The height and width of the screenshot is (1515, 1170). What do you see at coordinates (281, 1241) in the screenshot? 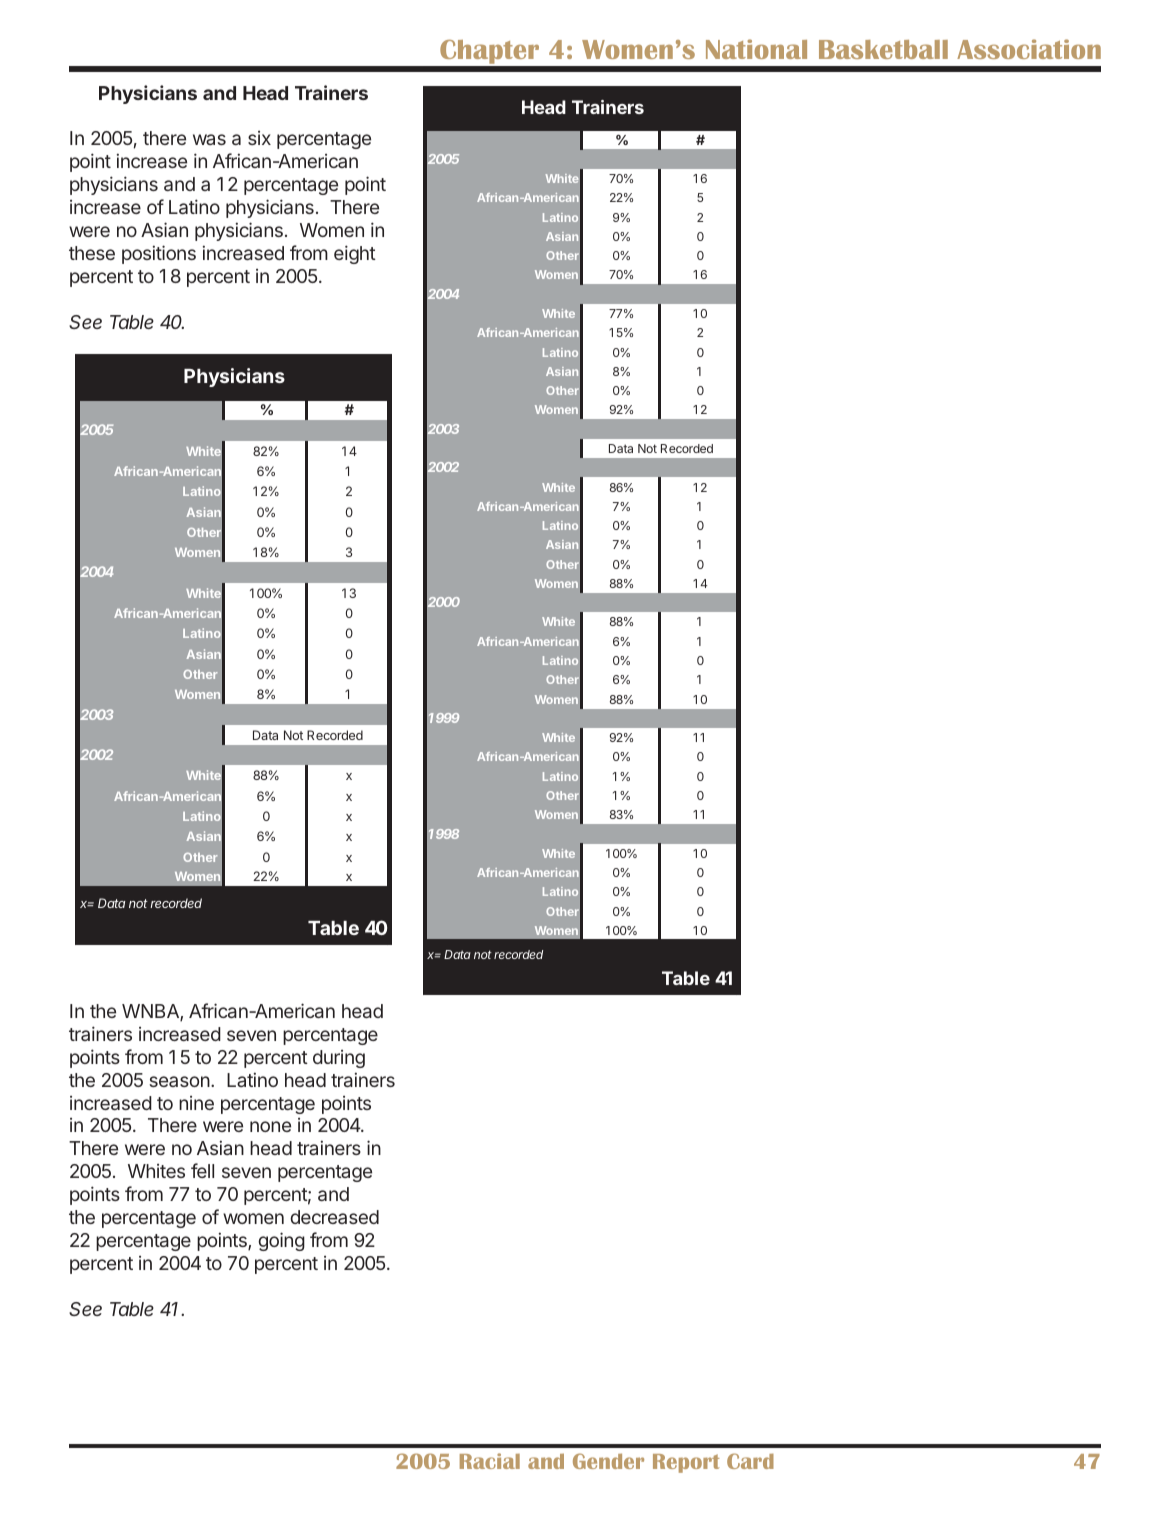
I see `going` at bounding box center [281, 1241].
